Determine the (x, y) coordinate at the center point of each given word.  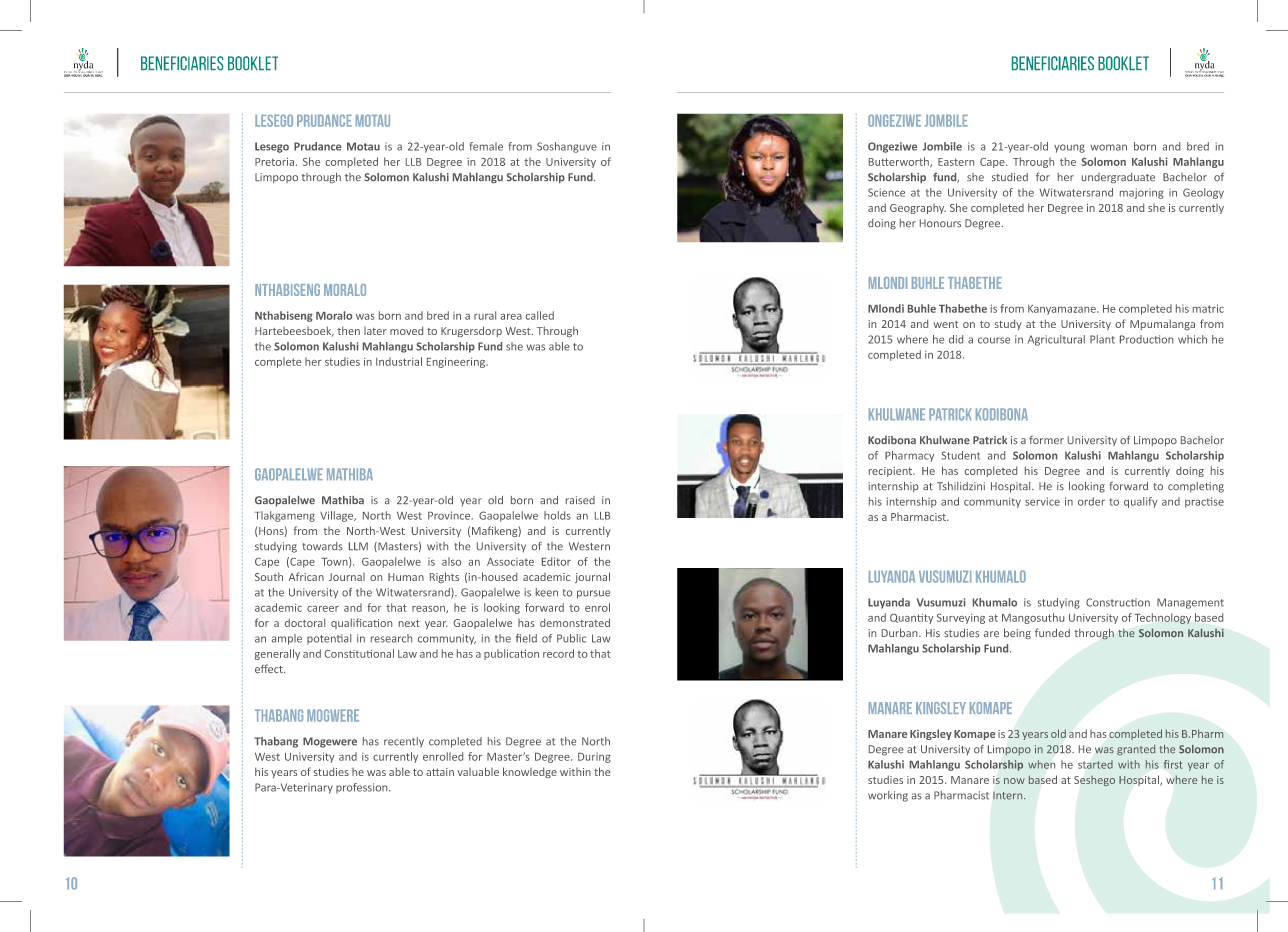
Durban (901, 632)
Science (886, 192)
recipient (891, 472)
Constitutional (359, 653)
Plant (1102, 339)
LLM (358, 546)
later (375, 331)
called (540, 315)
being (1017, 633)
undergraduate (1118, 178)
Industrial (399, 361)
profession (363, 788)
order (1091, 501)
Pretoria (274, 162)
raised (580, 500)
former (1046, 440)
